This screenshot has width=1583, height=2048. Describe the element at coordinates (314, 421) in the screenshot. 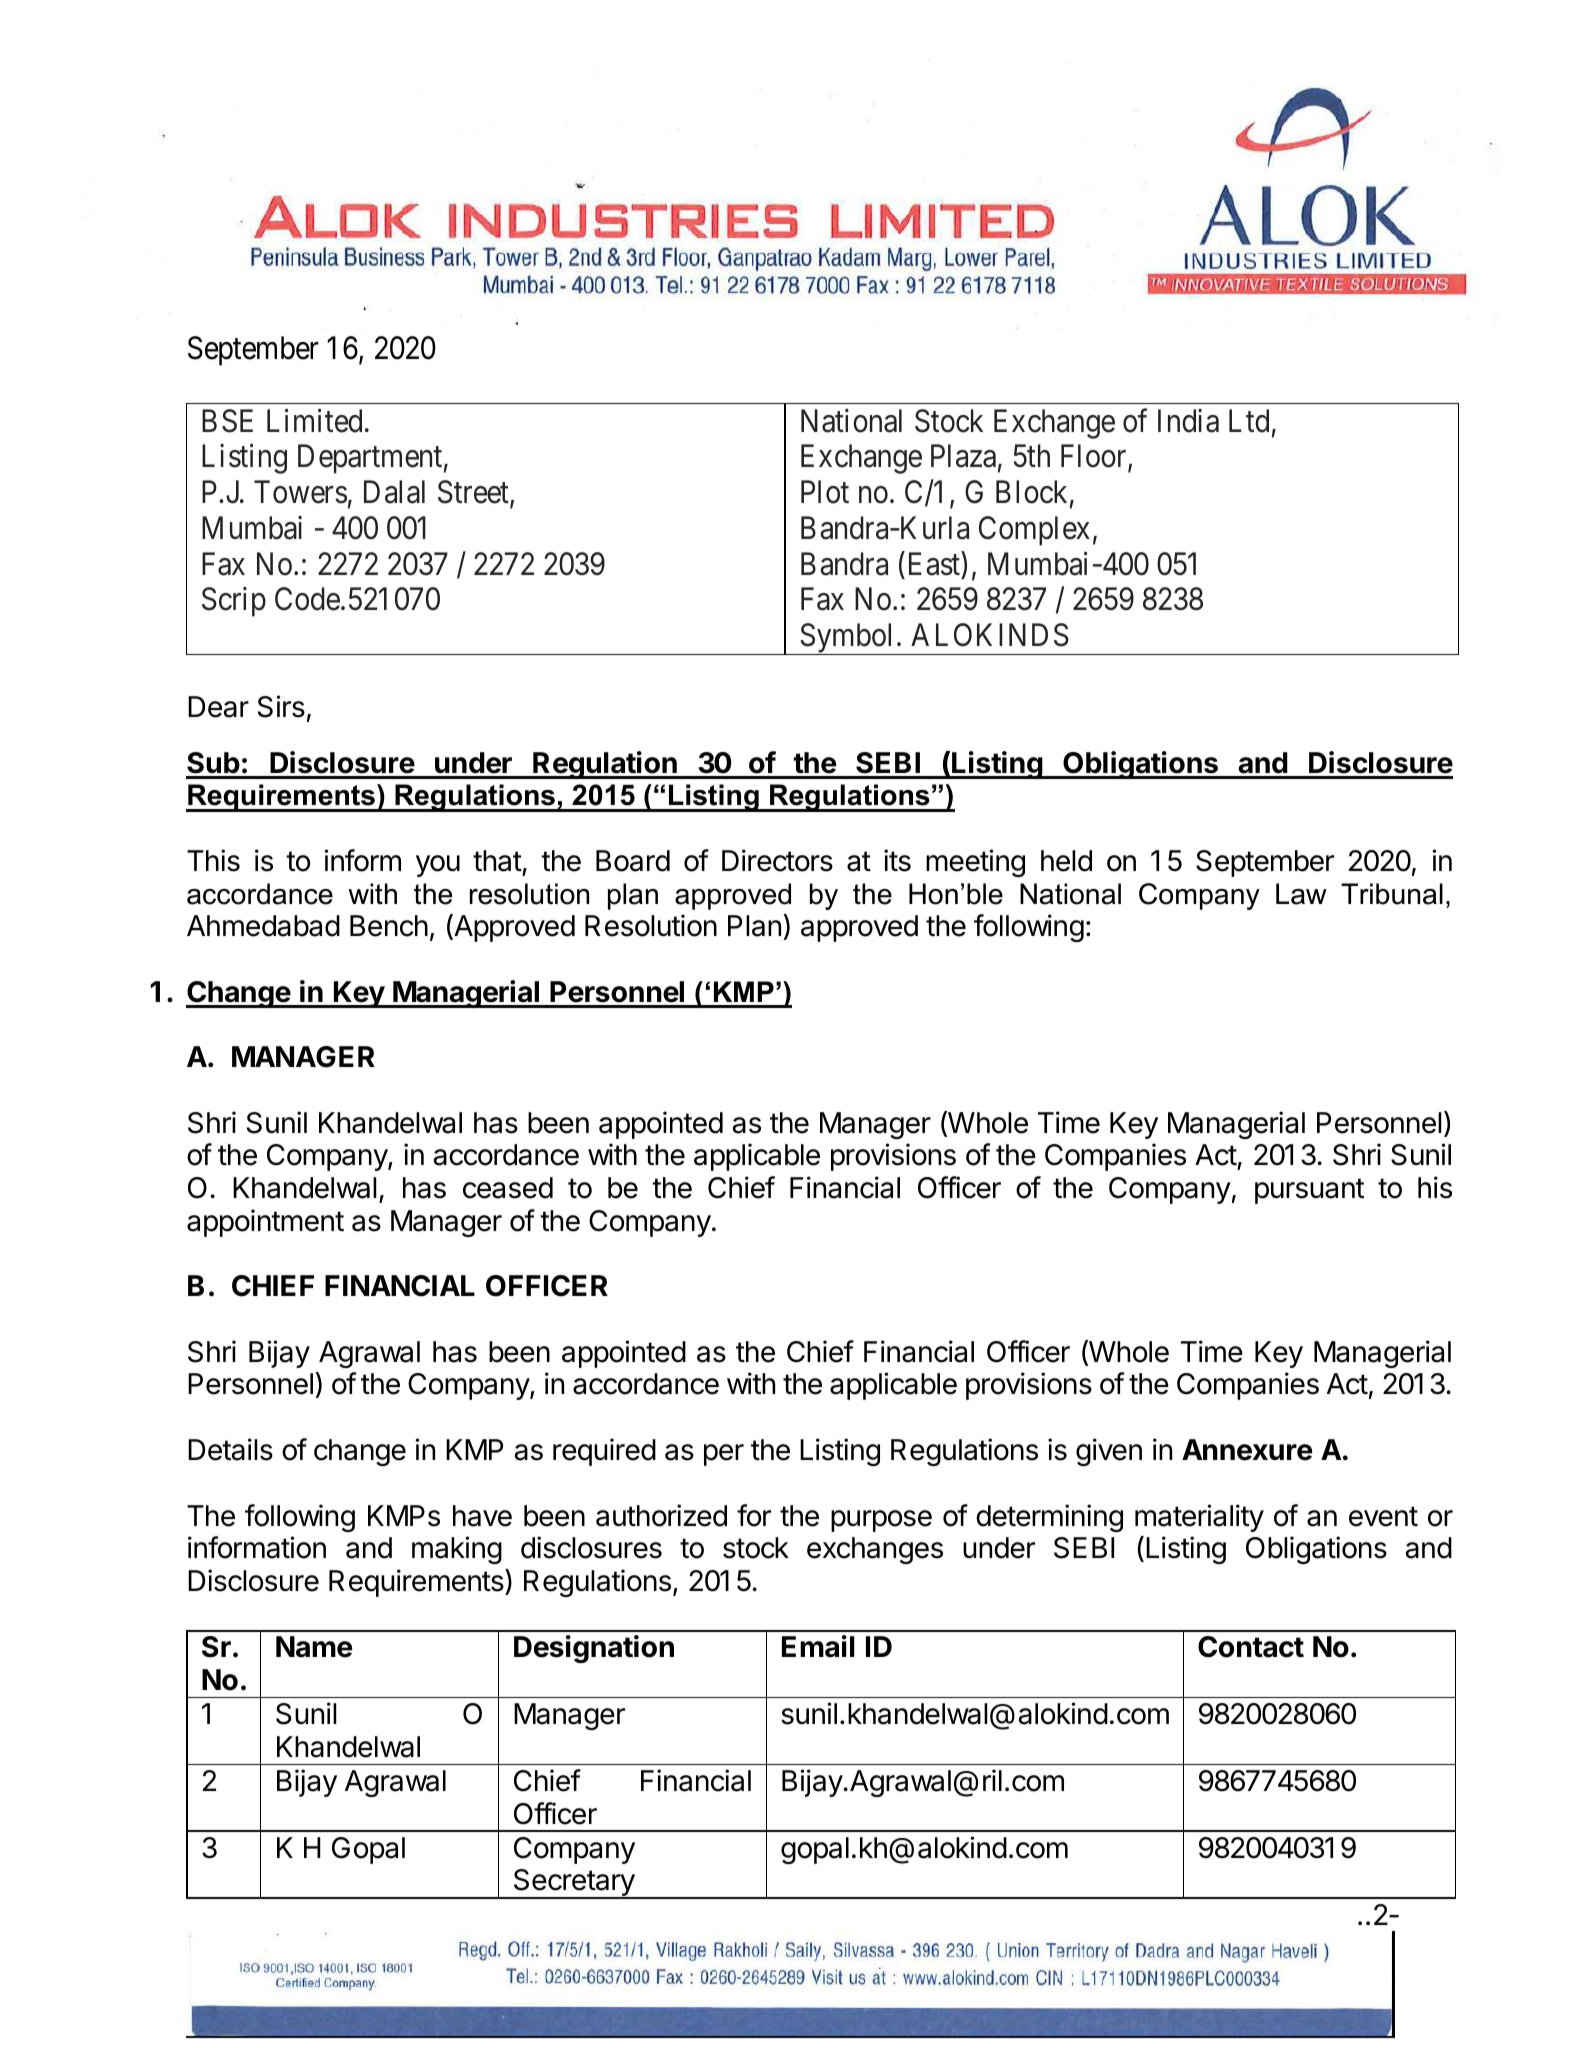

I see `Limited` at that location.
